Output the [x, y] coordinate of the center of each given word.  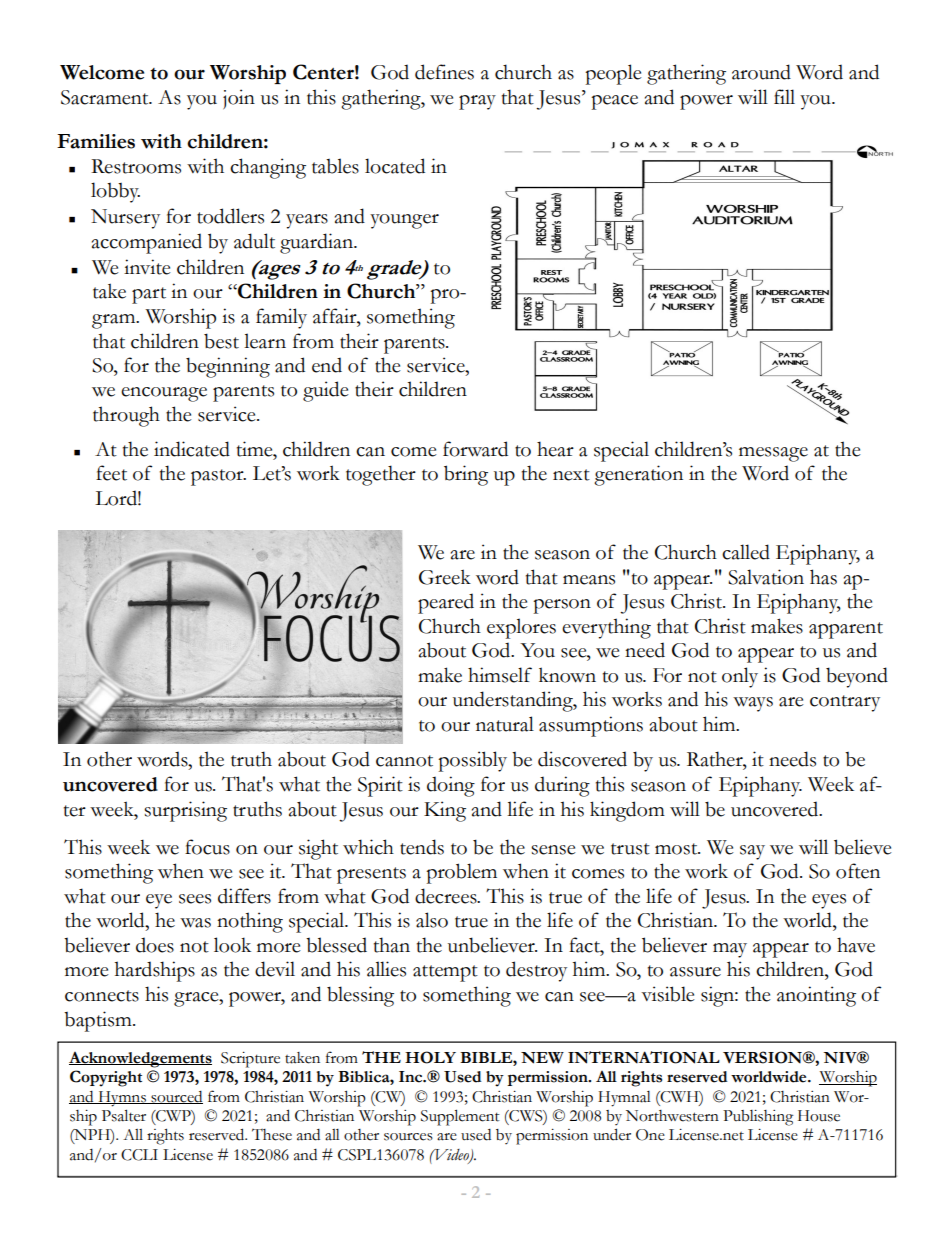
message [773, 454]
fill [784, 96]
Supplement [460, 1117]
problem [461, 873]
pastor [218, 477]
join [239, 99]
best [221, 341]
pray [477, 102]
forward [475, 449]
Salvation [766, 577]
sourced [176, 1097]
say [752, 852]
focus [207, 847]
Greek [445, 577]
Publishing [758, 1118]
